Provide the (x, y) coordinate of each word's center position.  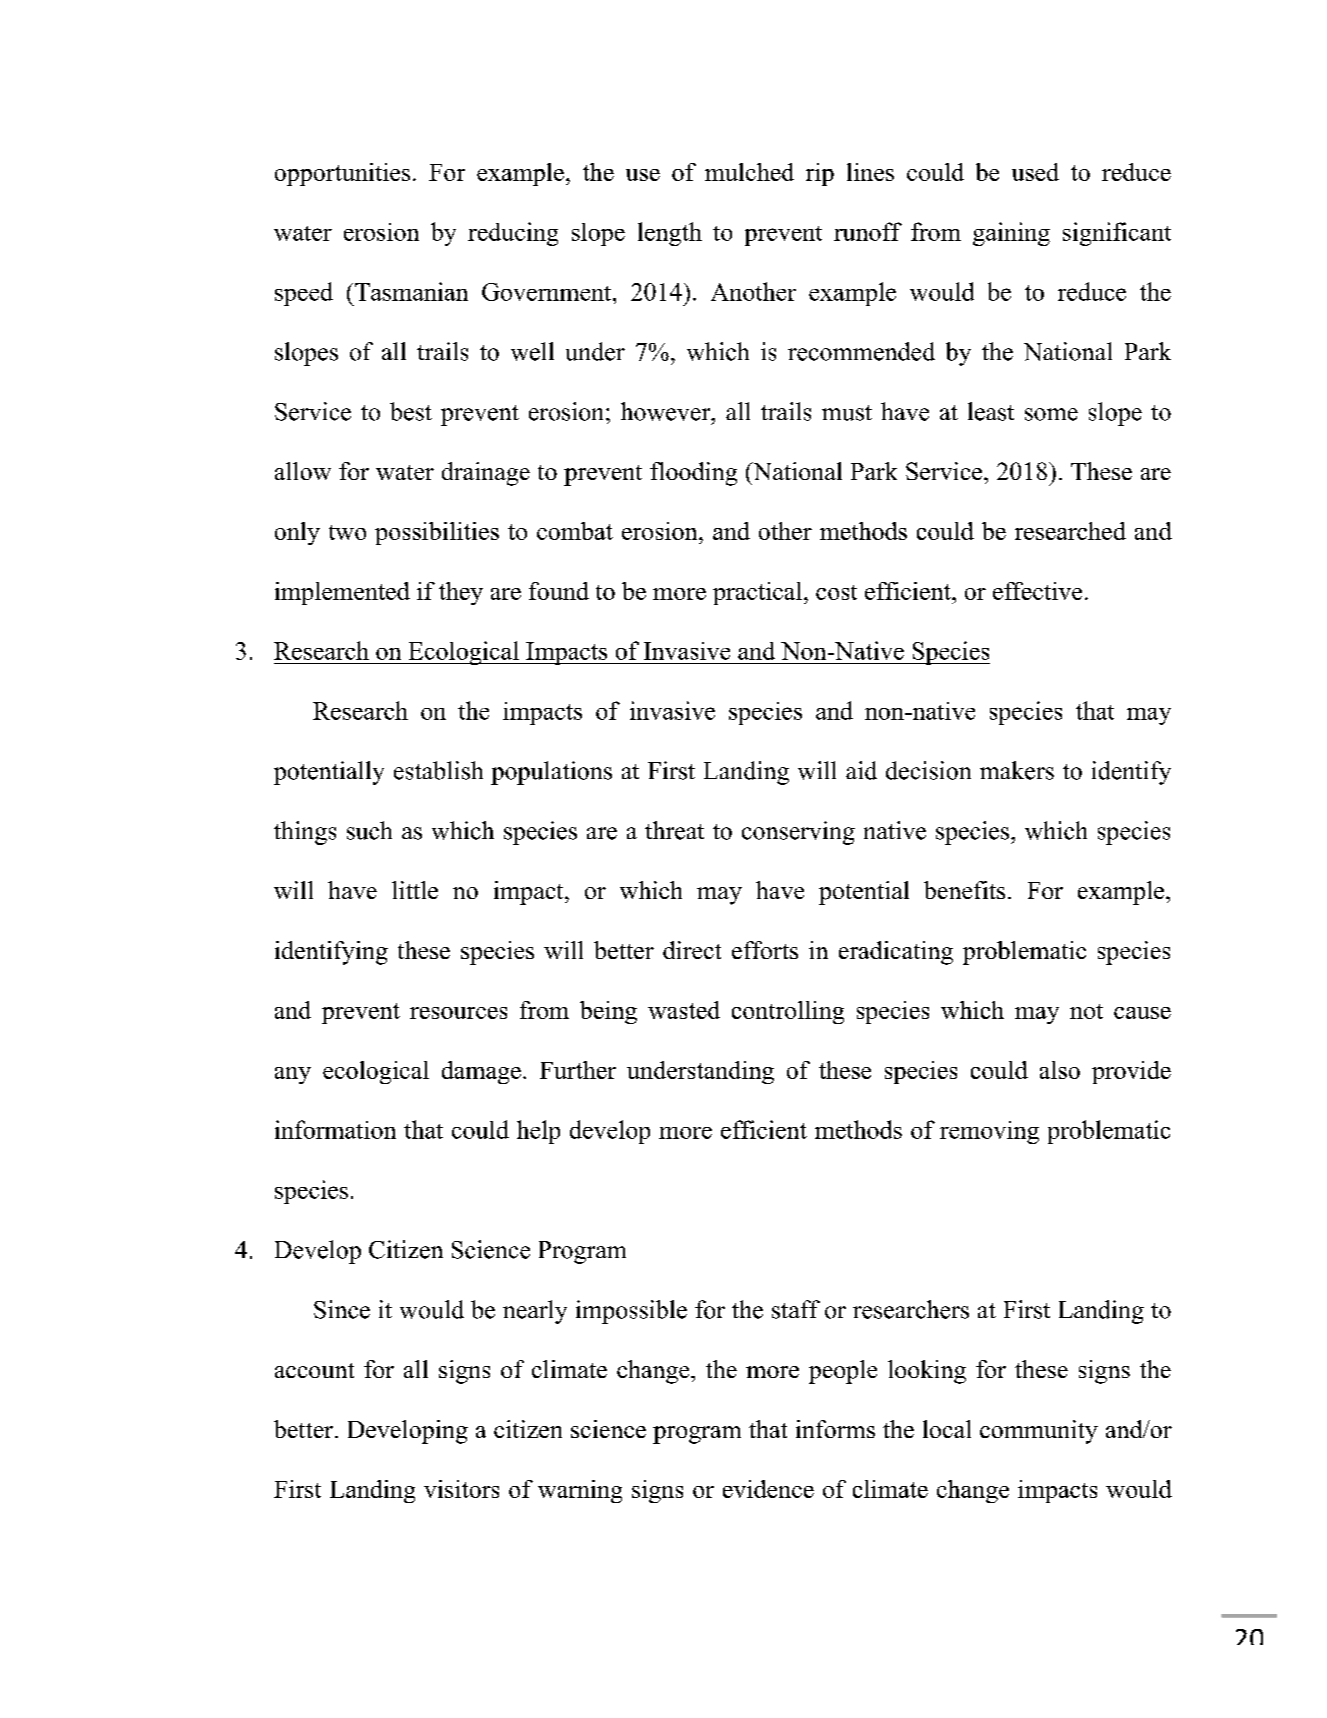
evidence (768, 1489)
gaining (1011, 234)
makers (1017, 770)
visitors (461, 1489)
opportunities (342, 174)
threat (674, 830)
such (369, 830)
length (670, 234)
